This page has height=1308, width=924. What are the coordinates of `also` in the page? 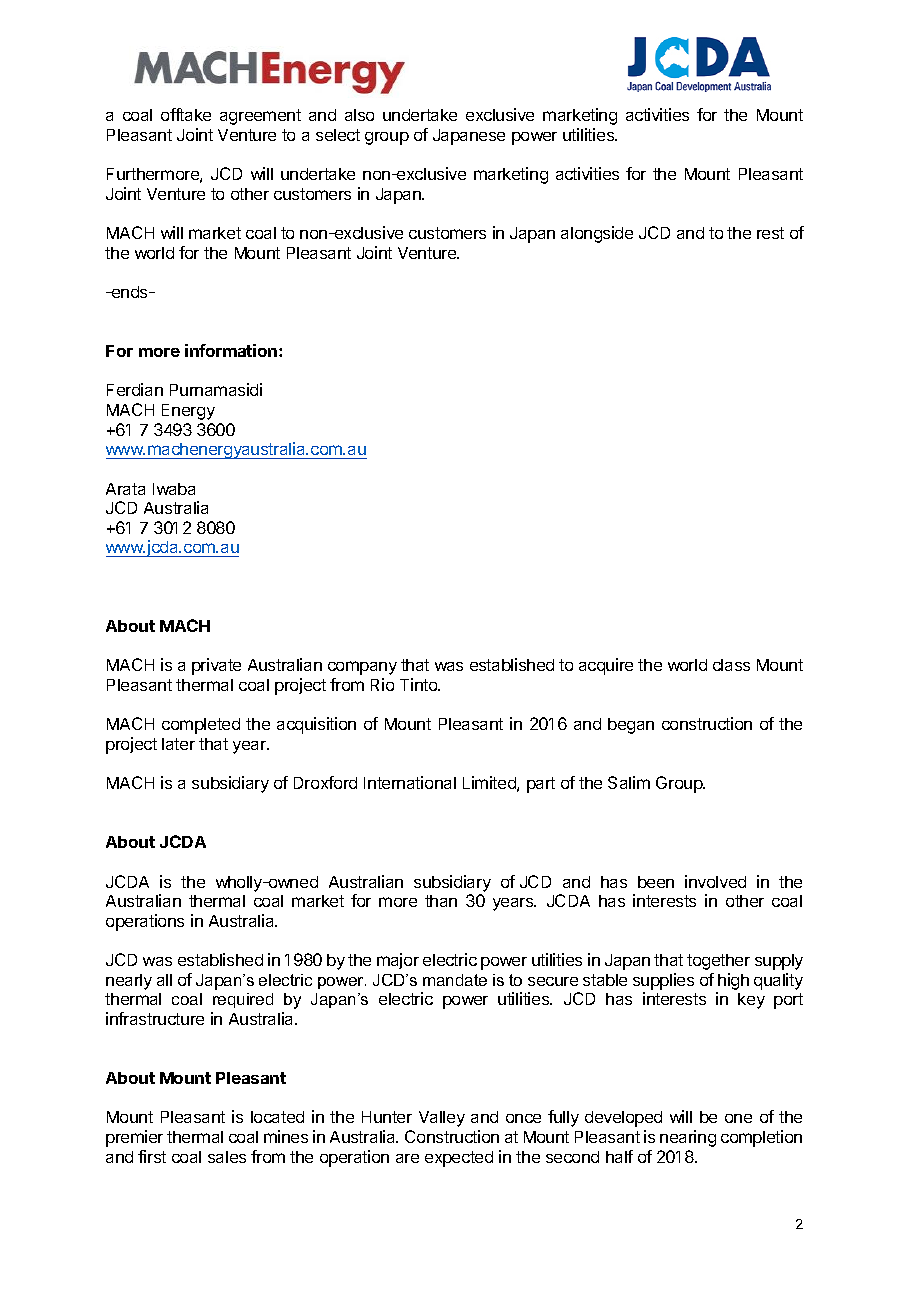 It's located at (359, 115).
